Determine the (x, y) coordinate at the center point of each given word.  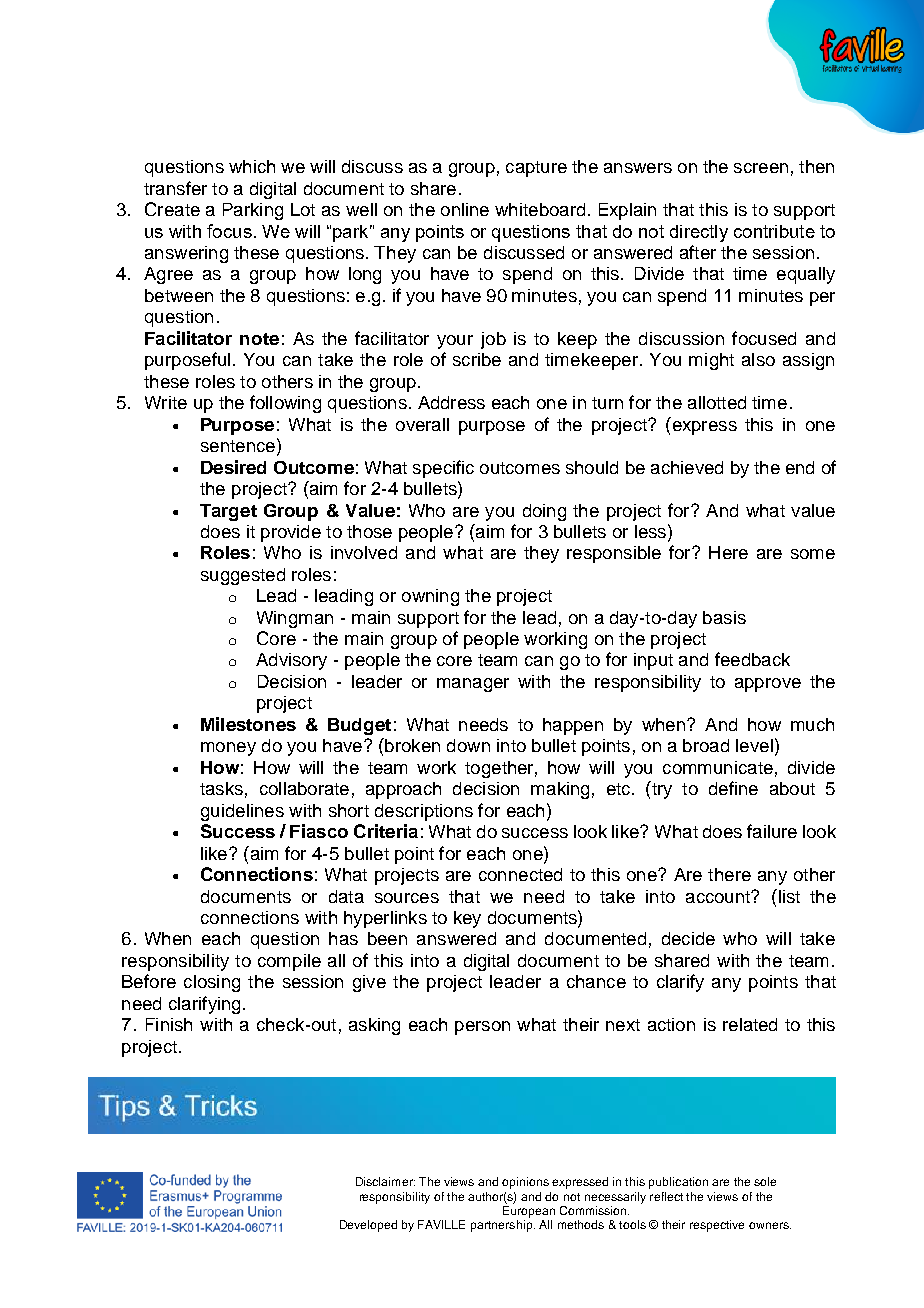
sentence (238, 446)
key (467, 919)
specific (443, 469)
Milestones (248, 724)
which (252, 166)
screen (761, 168)
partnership (503, 1226)
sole (765, 1181)
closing (212, 983)
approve (768, 685)
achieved (687, 467)
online (465, 209)
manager (473, 685)
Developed (368, 1226)
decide (688, 938)
